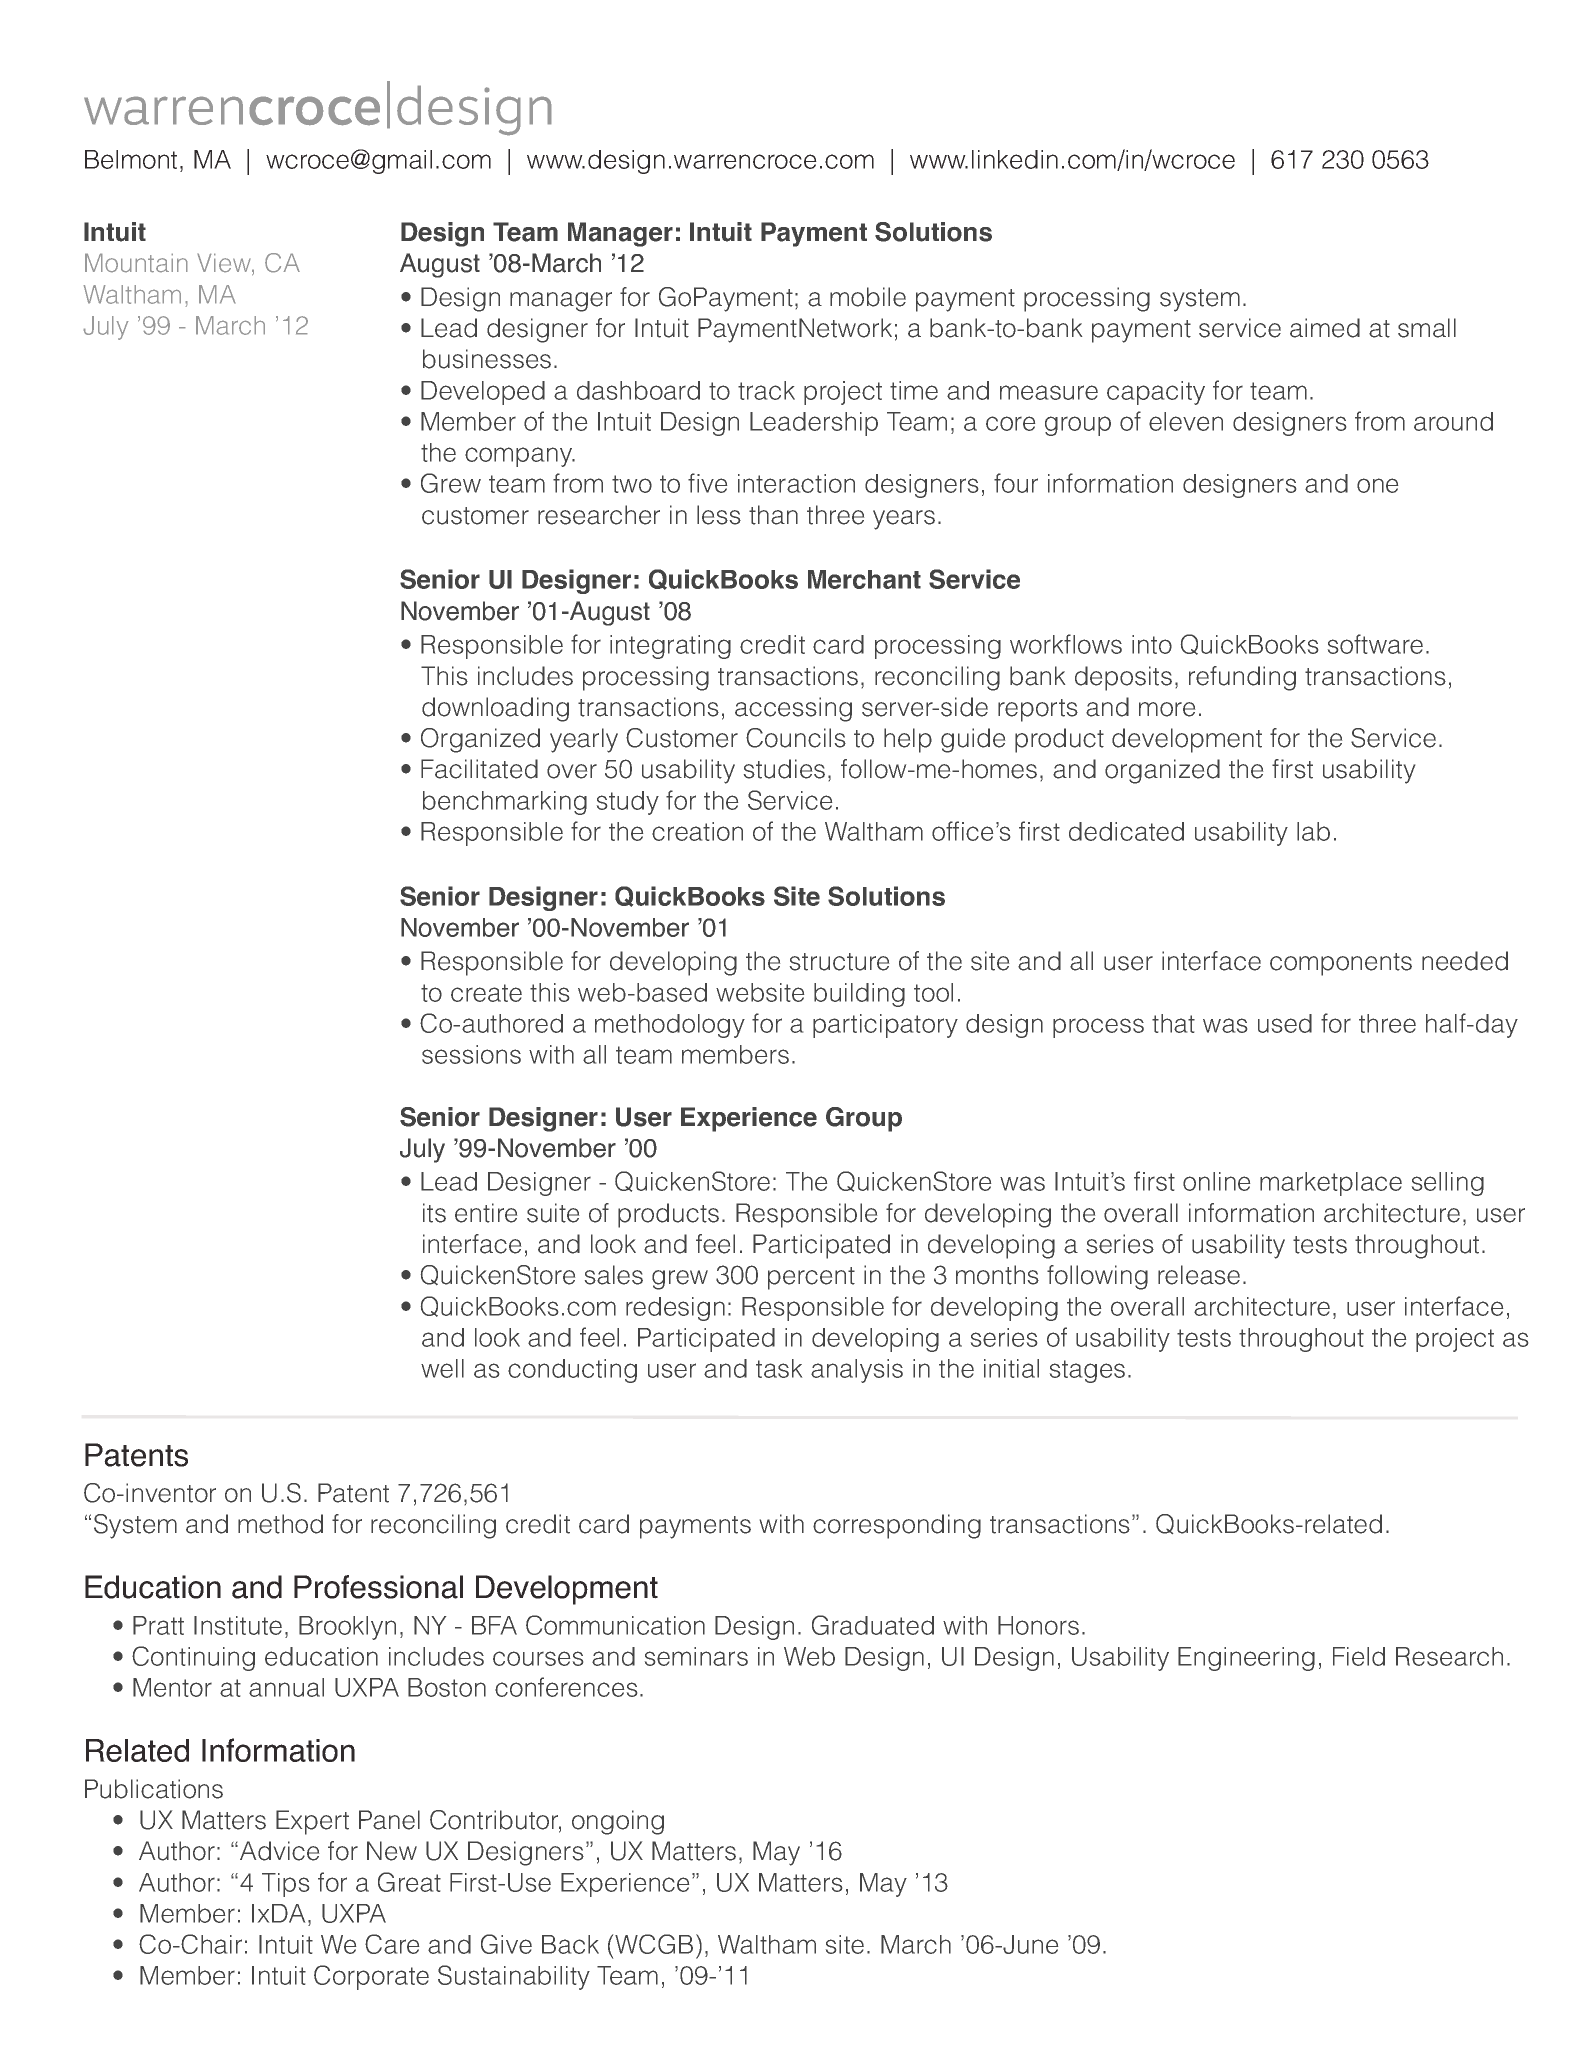 The height and width of the screenshot is (2055, 1588). What do you see at coordinates (1246, 1659) in the screenshot?
I see `Engineering` at bounding box center [1246, 1659].
